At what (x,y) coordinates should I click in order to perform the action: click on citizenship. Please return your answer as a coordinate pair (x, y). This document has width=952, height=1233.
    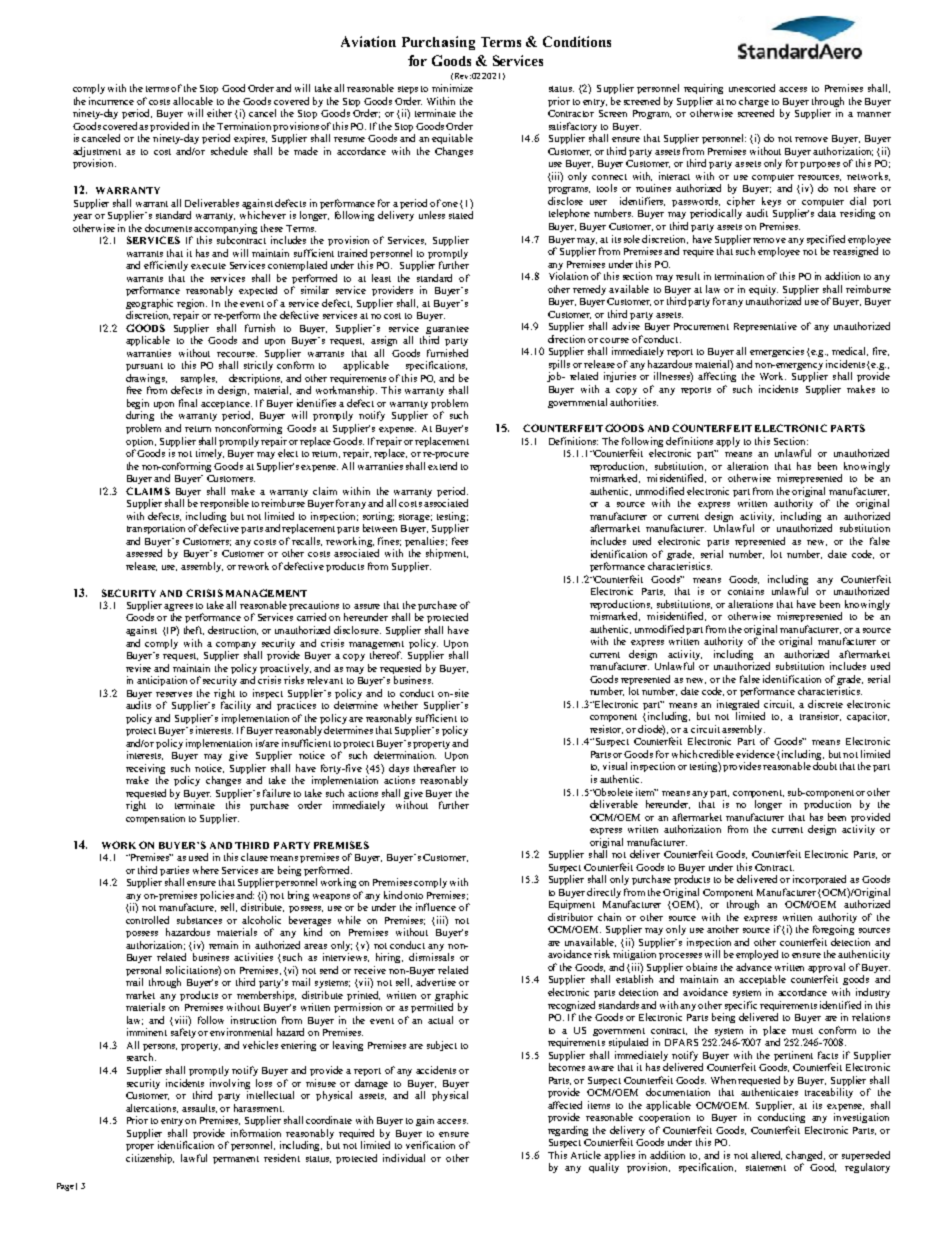
    Looking at the image, I should click on (150, 1159).
